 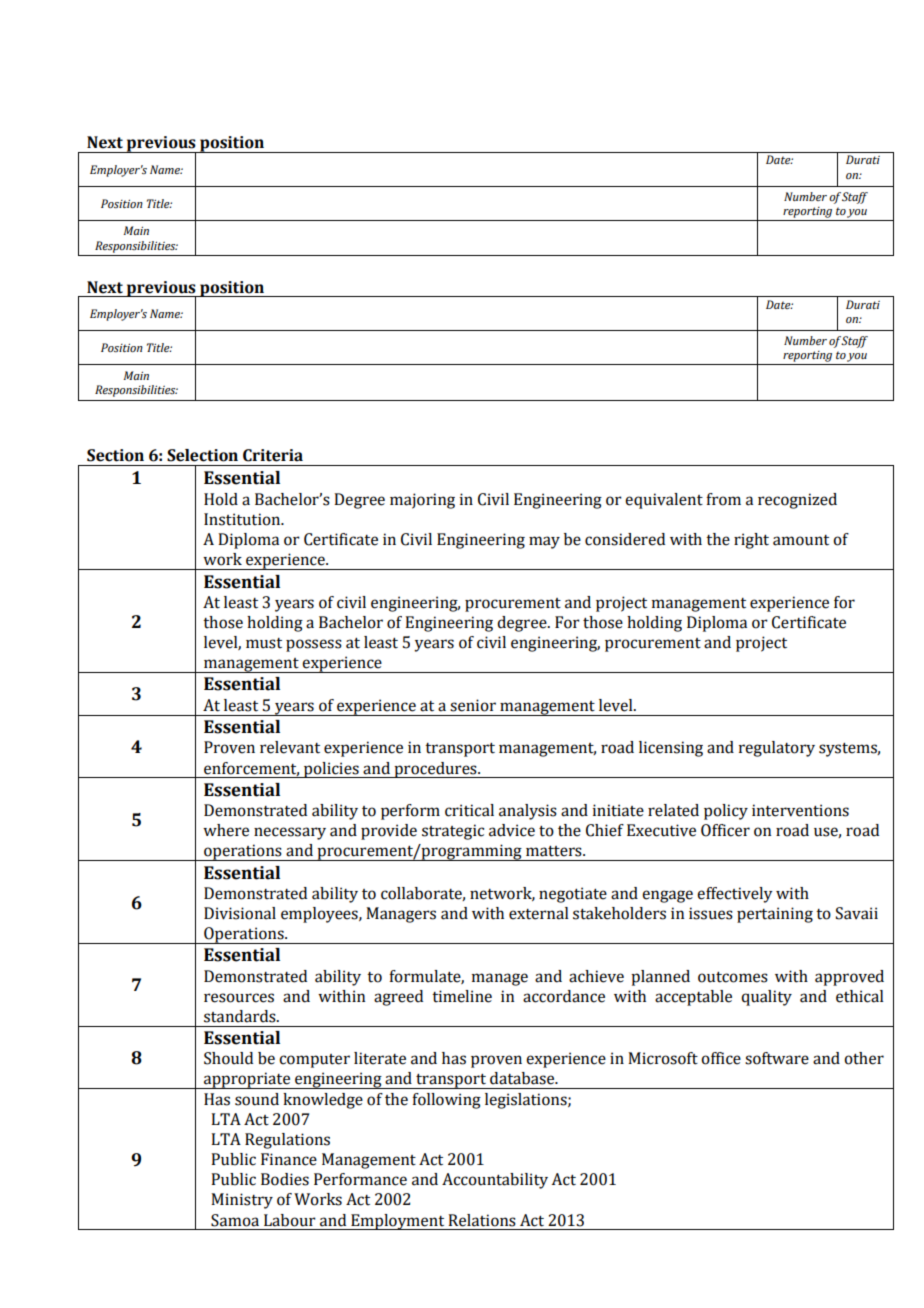 What do you see at coordinates (226, 830) in the document?
I see `where` at bounding box center [226, 830].
